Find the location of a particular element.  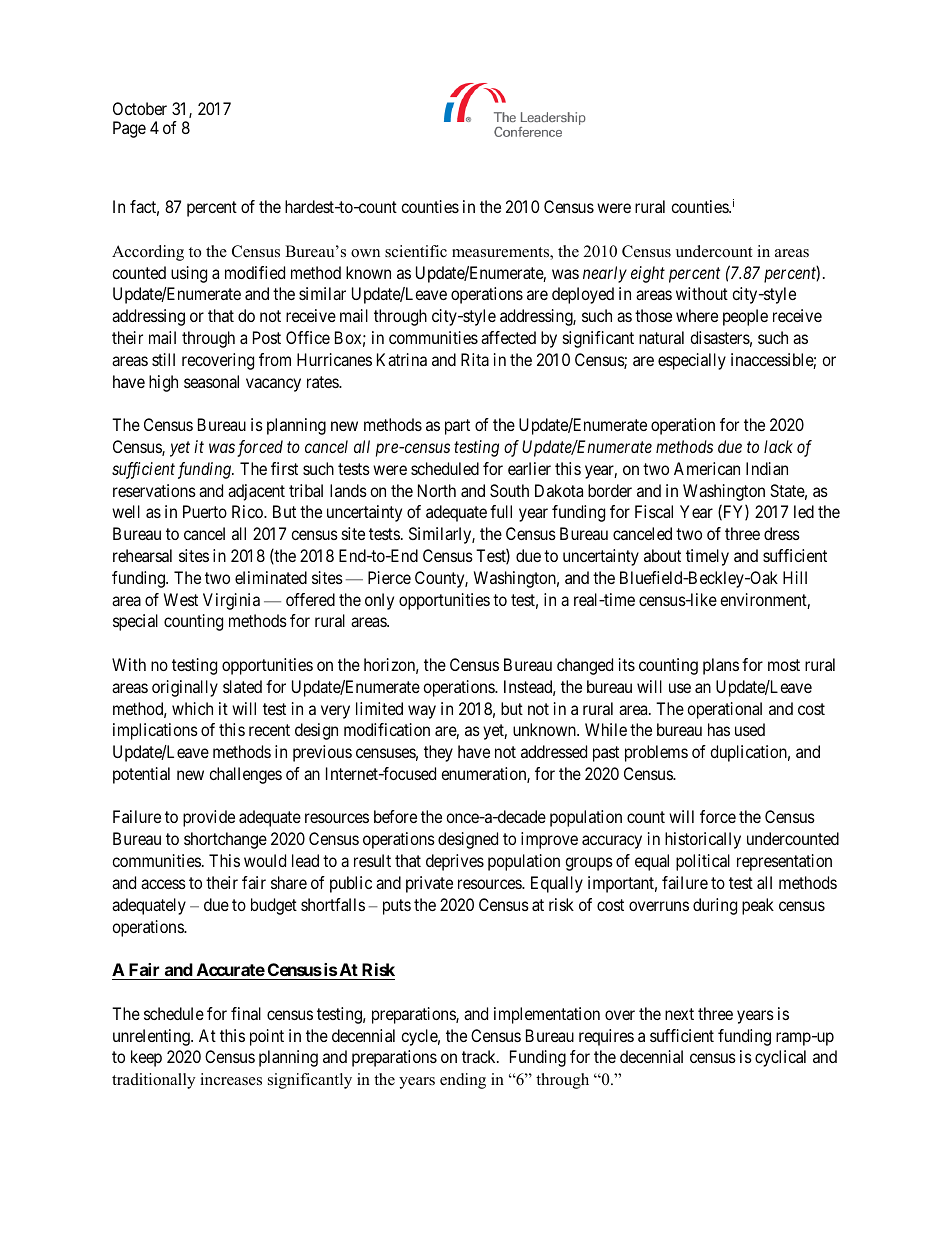

about is located at coordinates (662, 555).
